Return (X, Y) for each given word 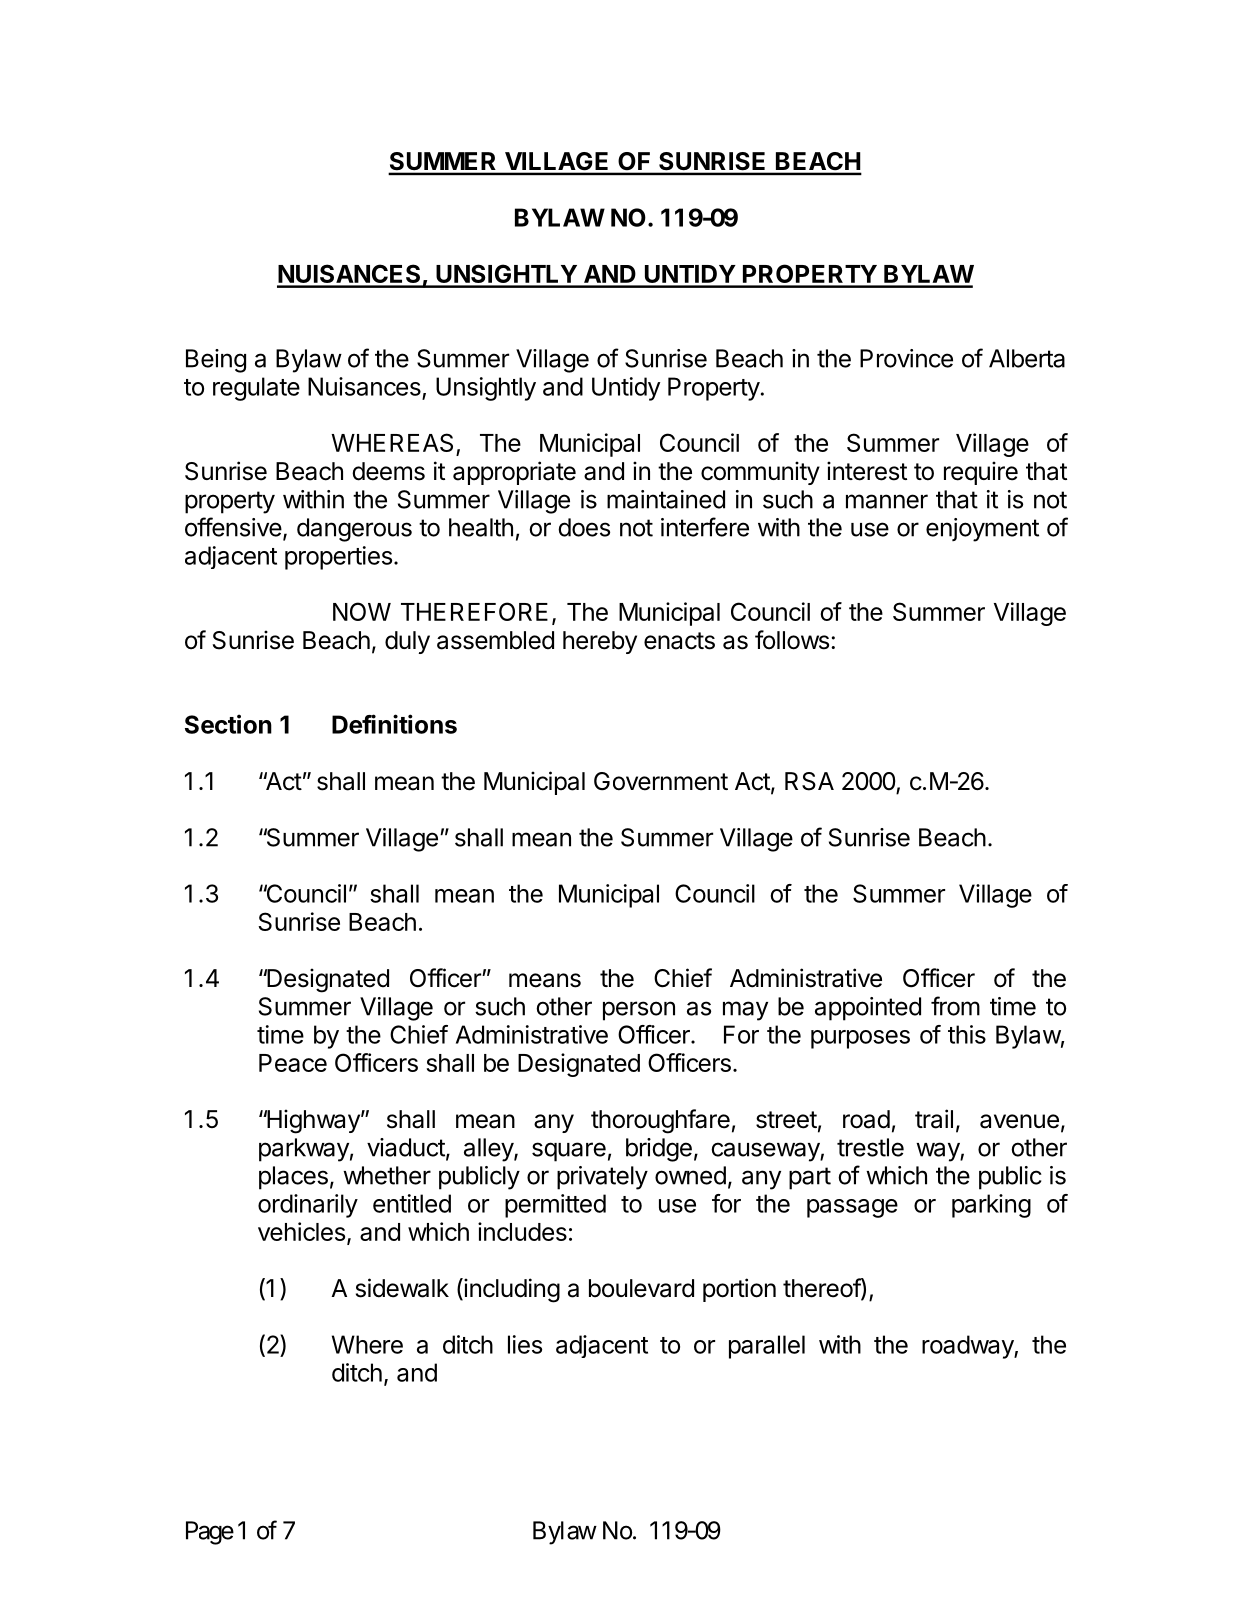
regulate (256, 389)
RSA (809, 781)
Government (661, 781)
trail (934, 1119)
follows (792, 640)
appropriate (514, 473)
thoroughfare (660, 1121)
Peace (293, 1063)
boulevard (641, 1288)
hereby (600, 642)
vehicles (301, 1231)
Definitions (394, 724)
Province (906, 358)
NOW (362, 611)
